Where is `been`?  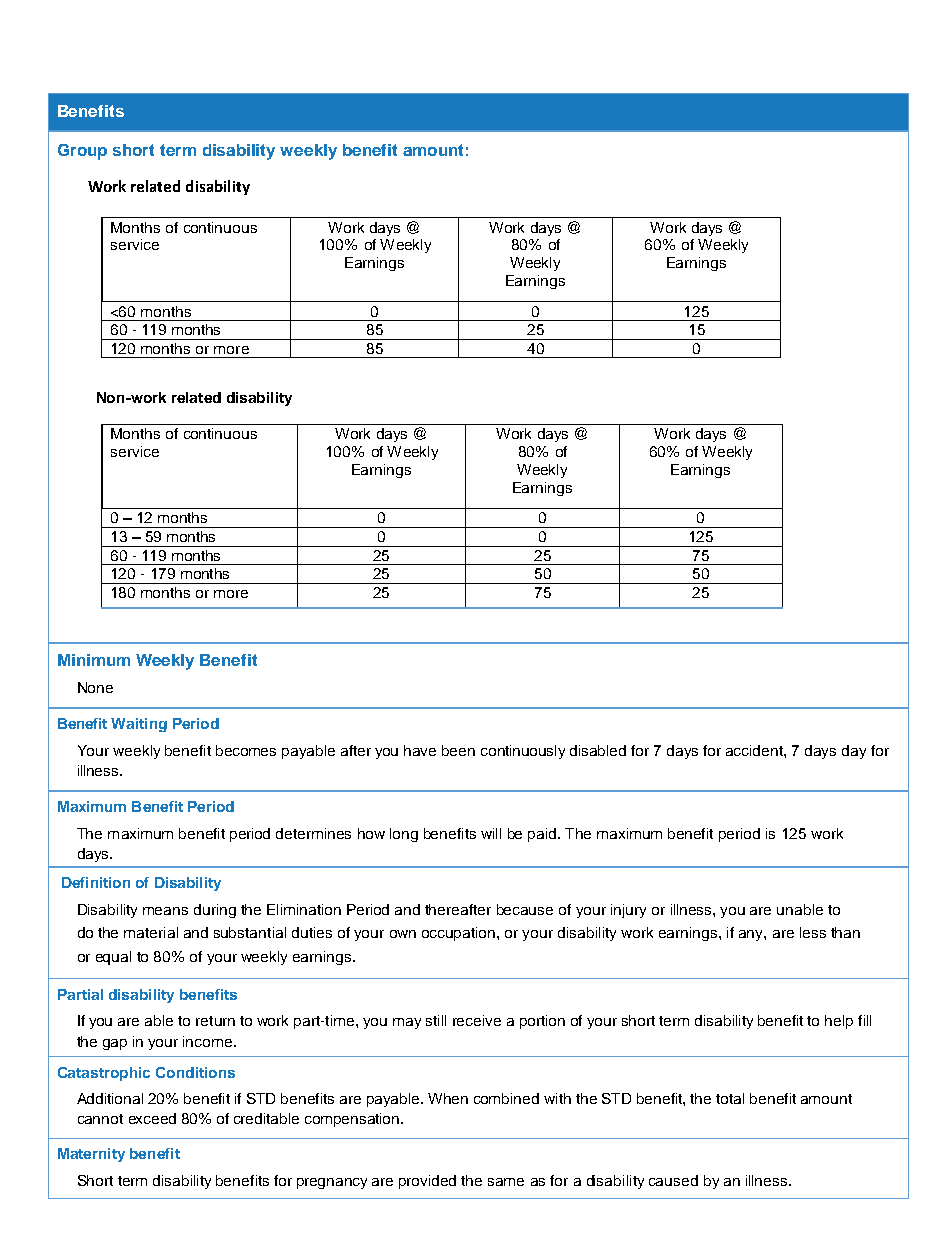
been is located at coordinates (458, 750).
